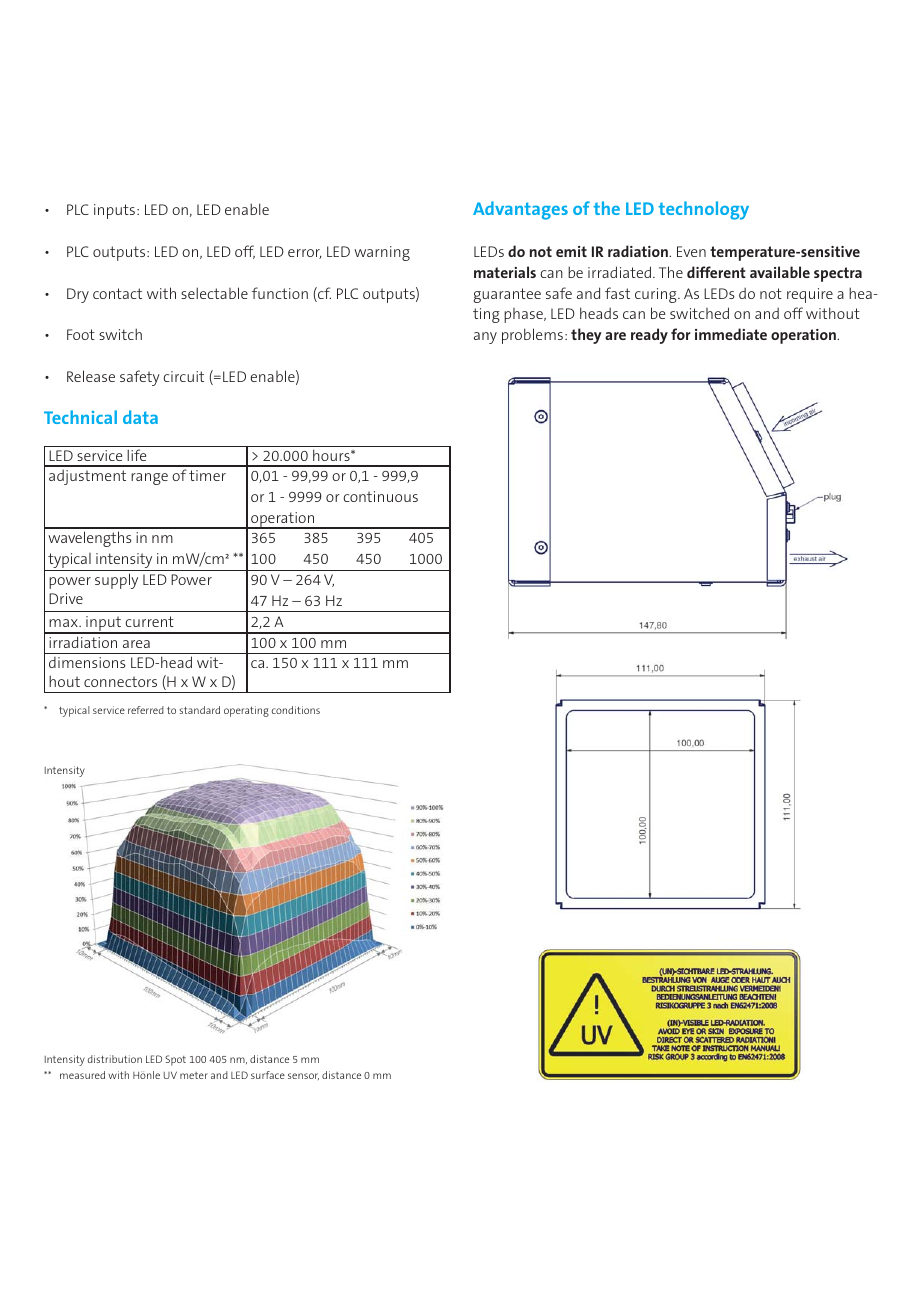  Describe the element at coordinates (380, 496) in the page. I see `continuous` at that location.
